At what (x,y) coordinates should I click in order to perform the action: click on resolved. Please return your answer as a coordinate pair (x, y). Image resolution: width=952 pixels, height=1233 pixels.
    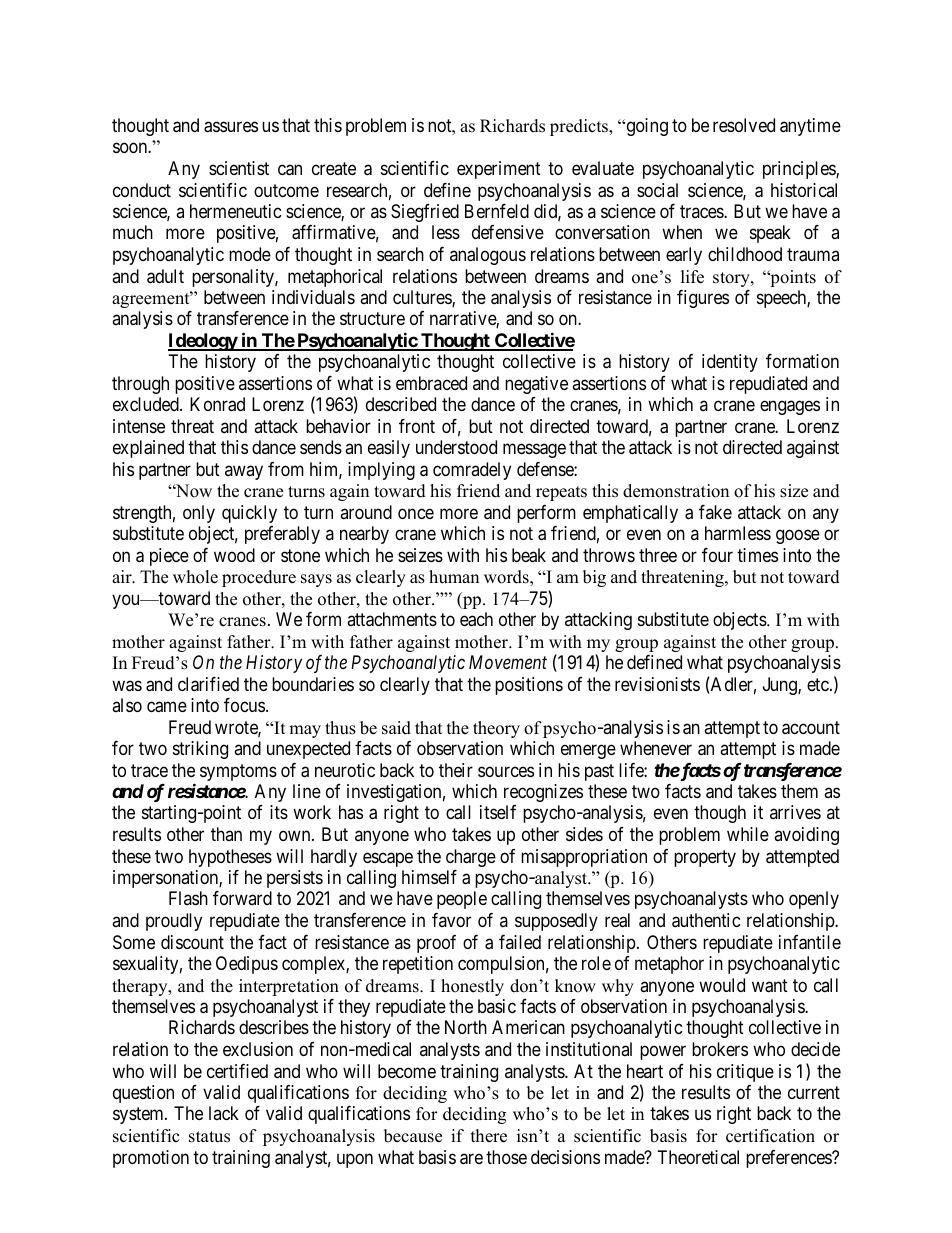
    Looking at the image, I should click on (744, 125).
